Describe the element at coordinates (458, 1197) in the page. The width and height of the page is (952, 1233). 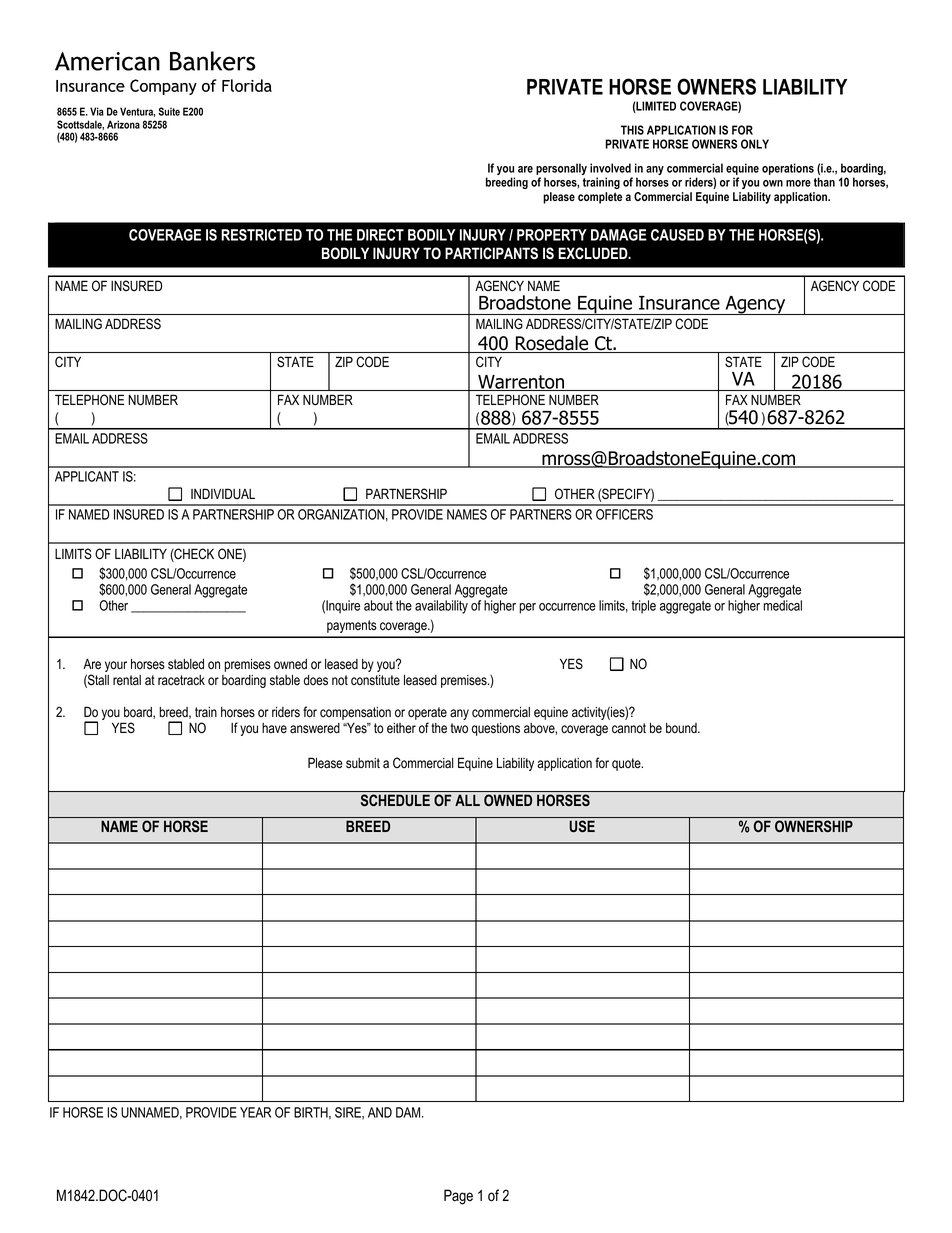
I see `Page` at that location.
